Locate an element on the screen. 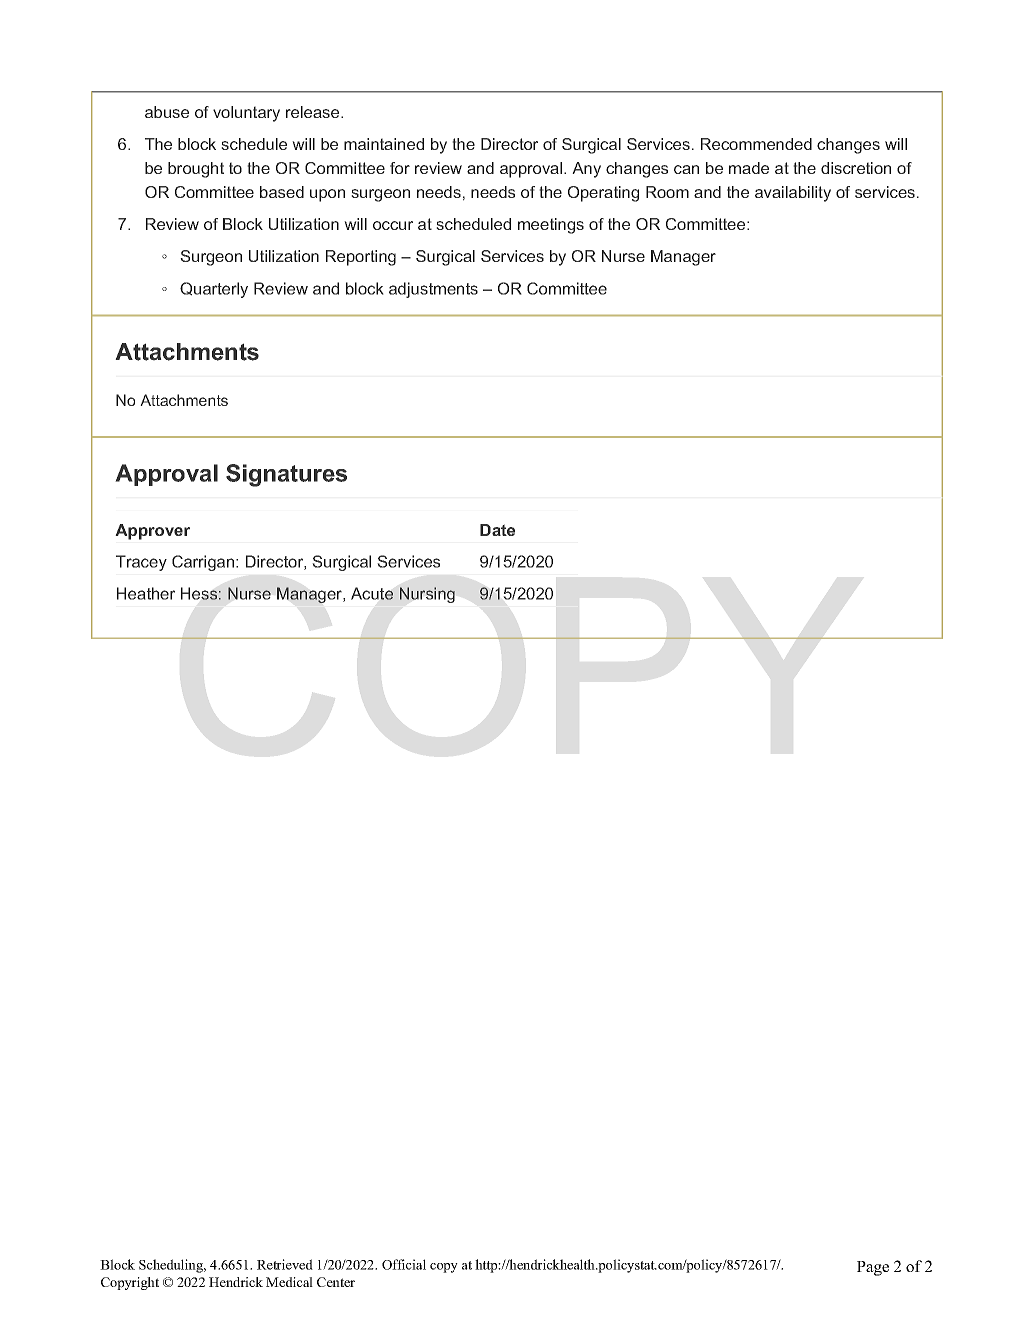  Official is located at coordinates (404, 1264).
